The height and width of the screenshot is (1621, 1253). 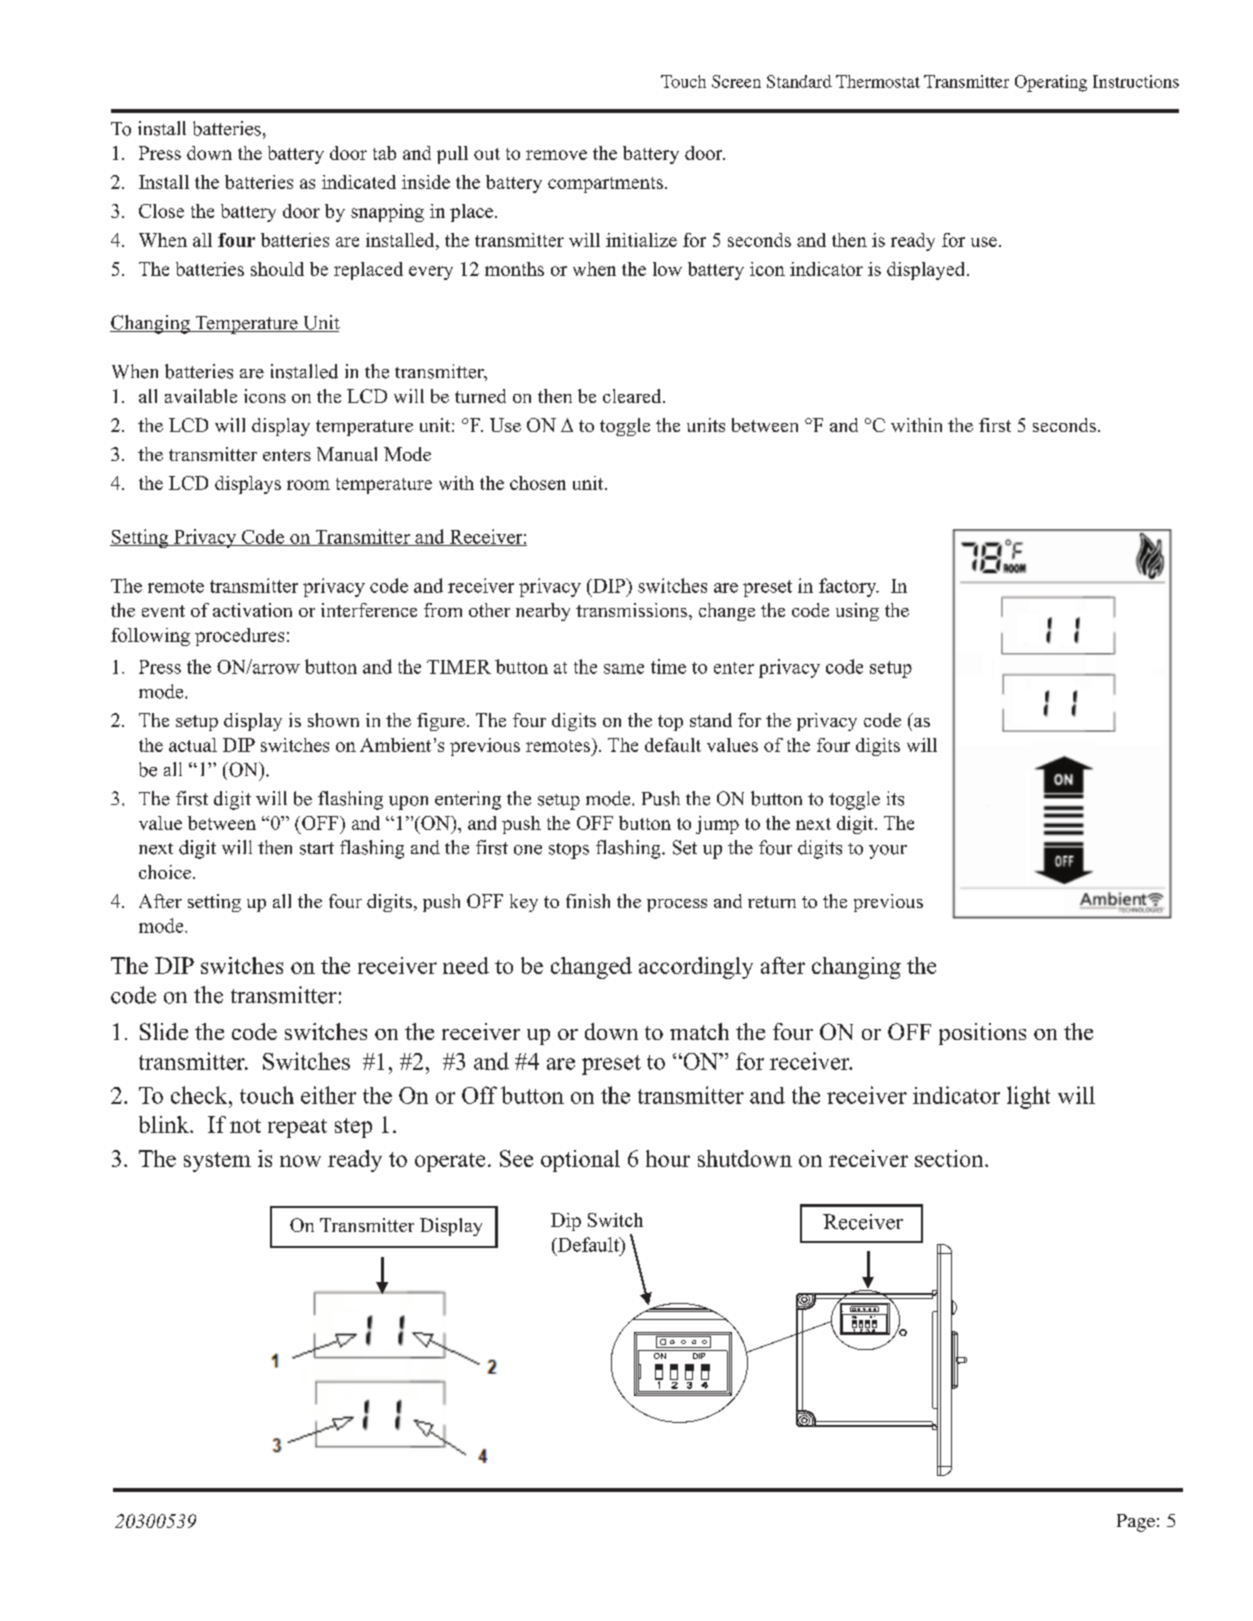 I want to click on hour, so click(x=668, y=1158).
